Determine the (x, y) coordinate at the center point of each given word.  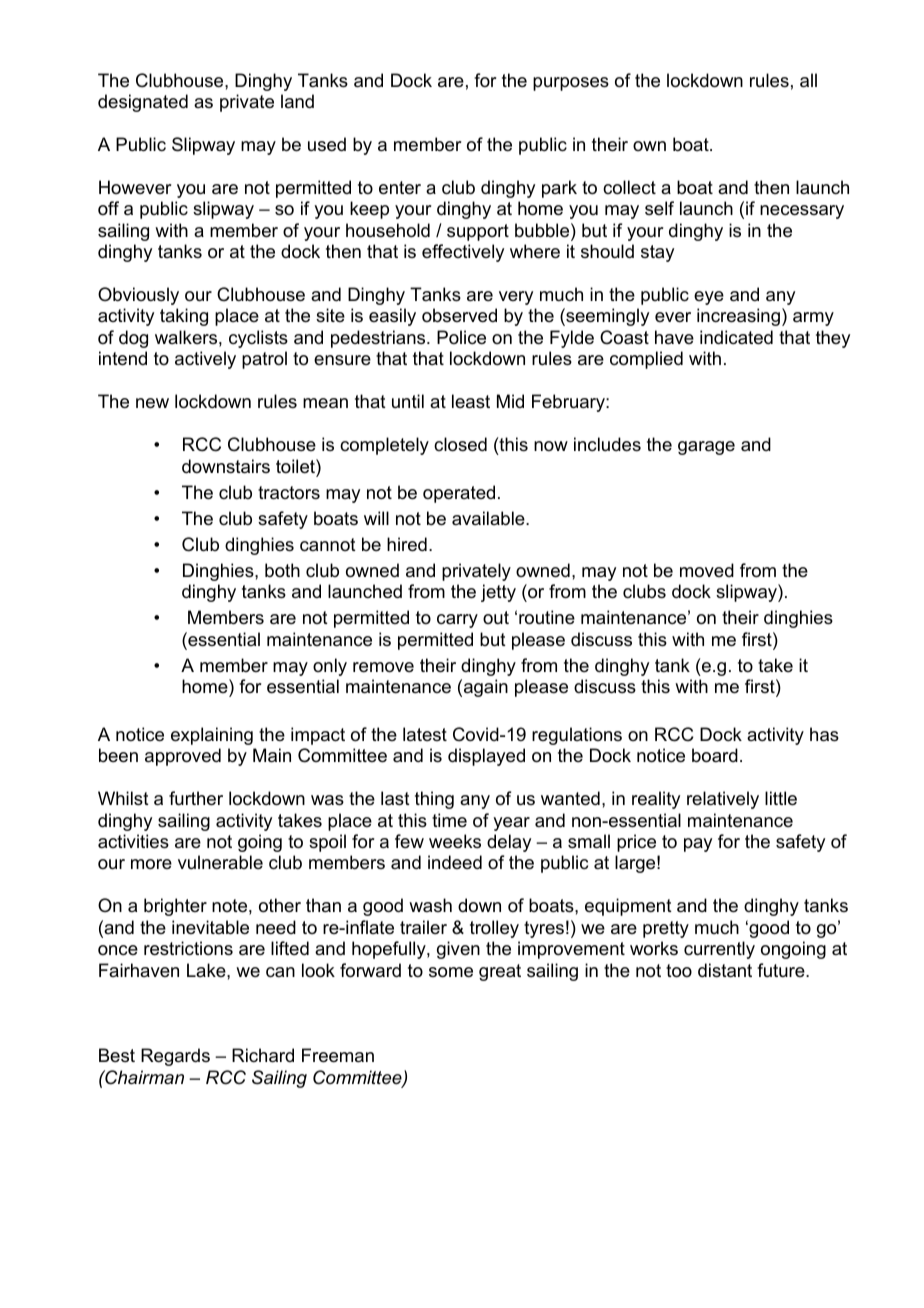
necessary (802, 212)
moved (707, 570)
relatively (723, 800)
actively (205, 360)
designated (143, 103)
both (282, 570)
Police (461, 337)
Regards (175, 1057)
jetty (498, 593)
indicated (736, 337)
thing (434, 800)
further (196, 798)
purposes (571, 84)
